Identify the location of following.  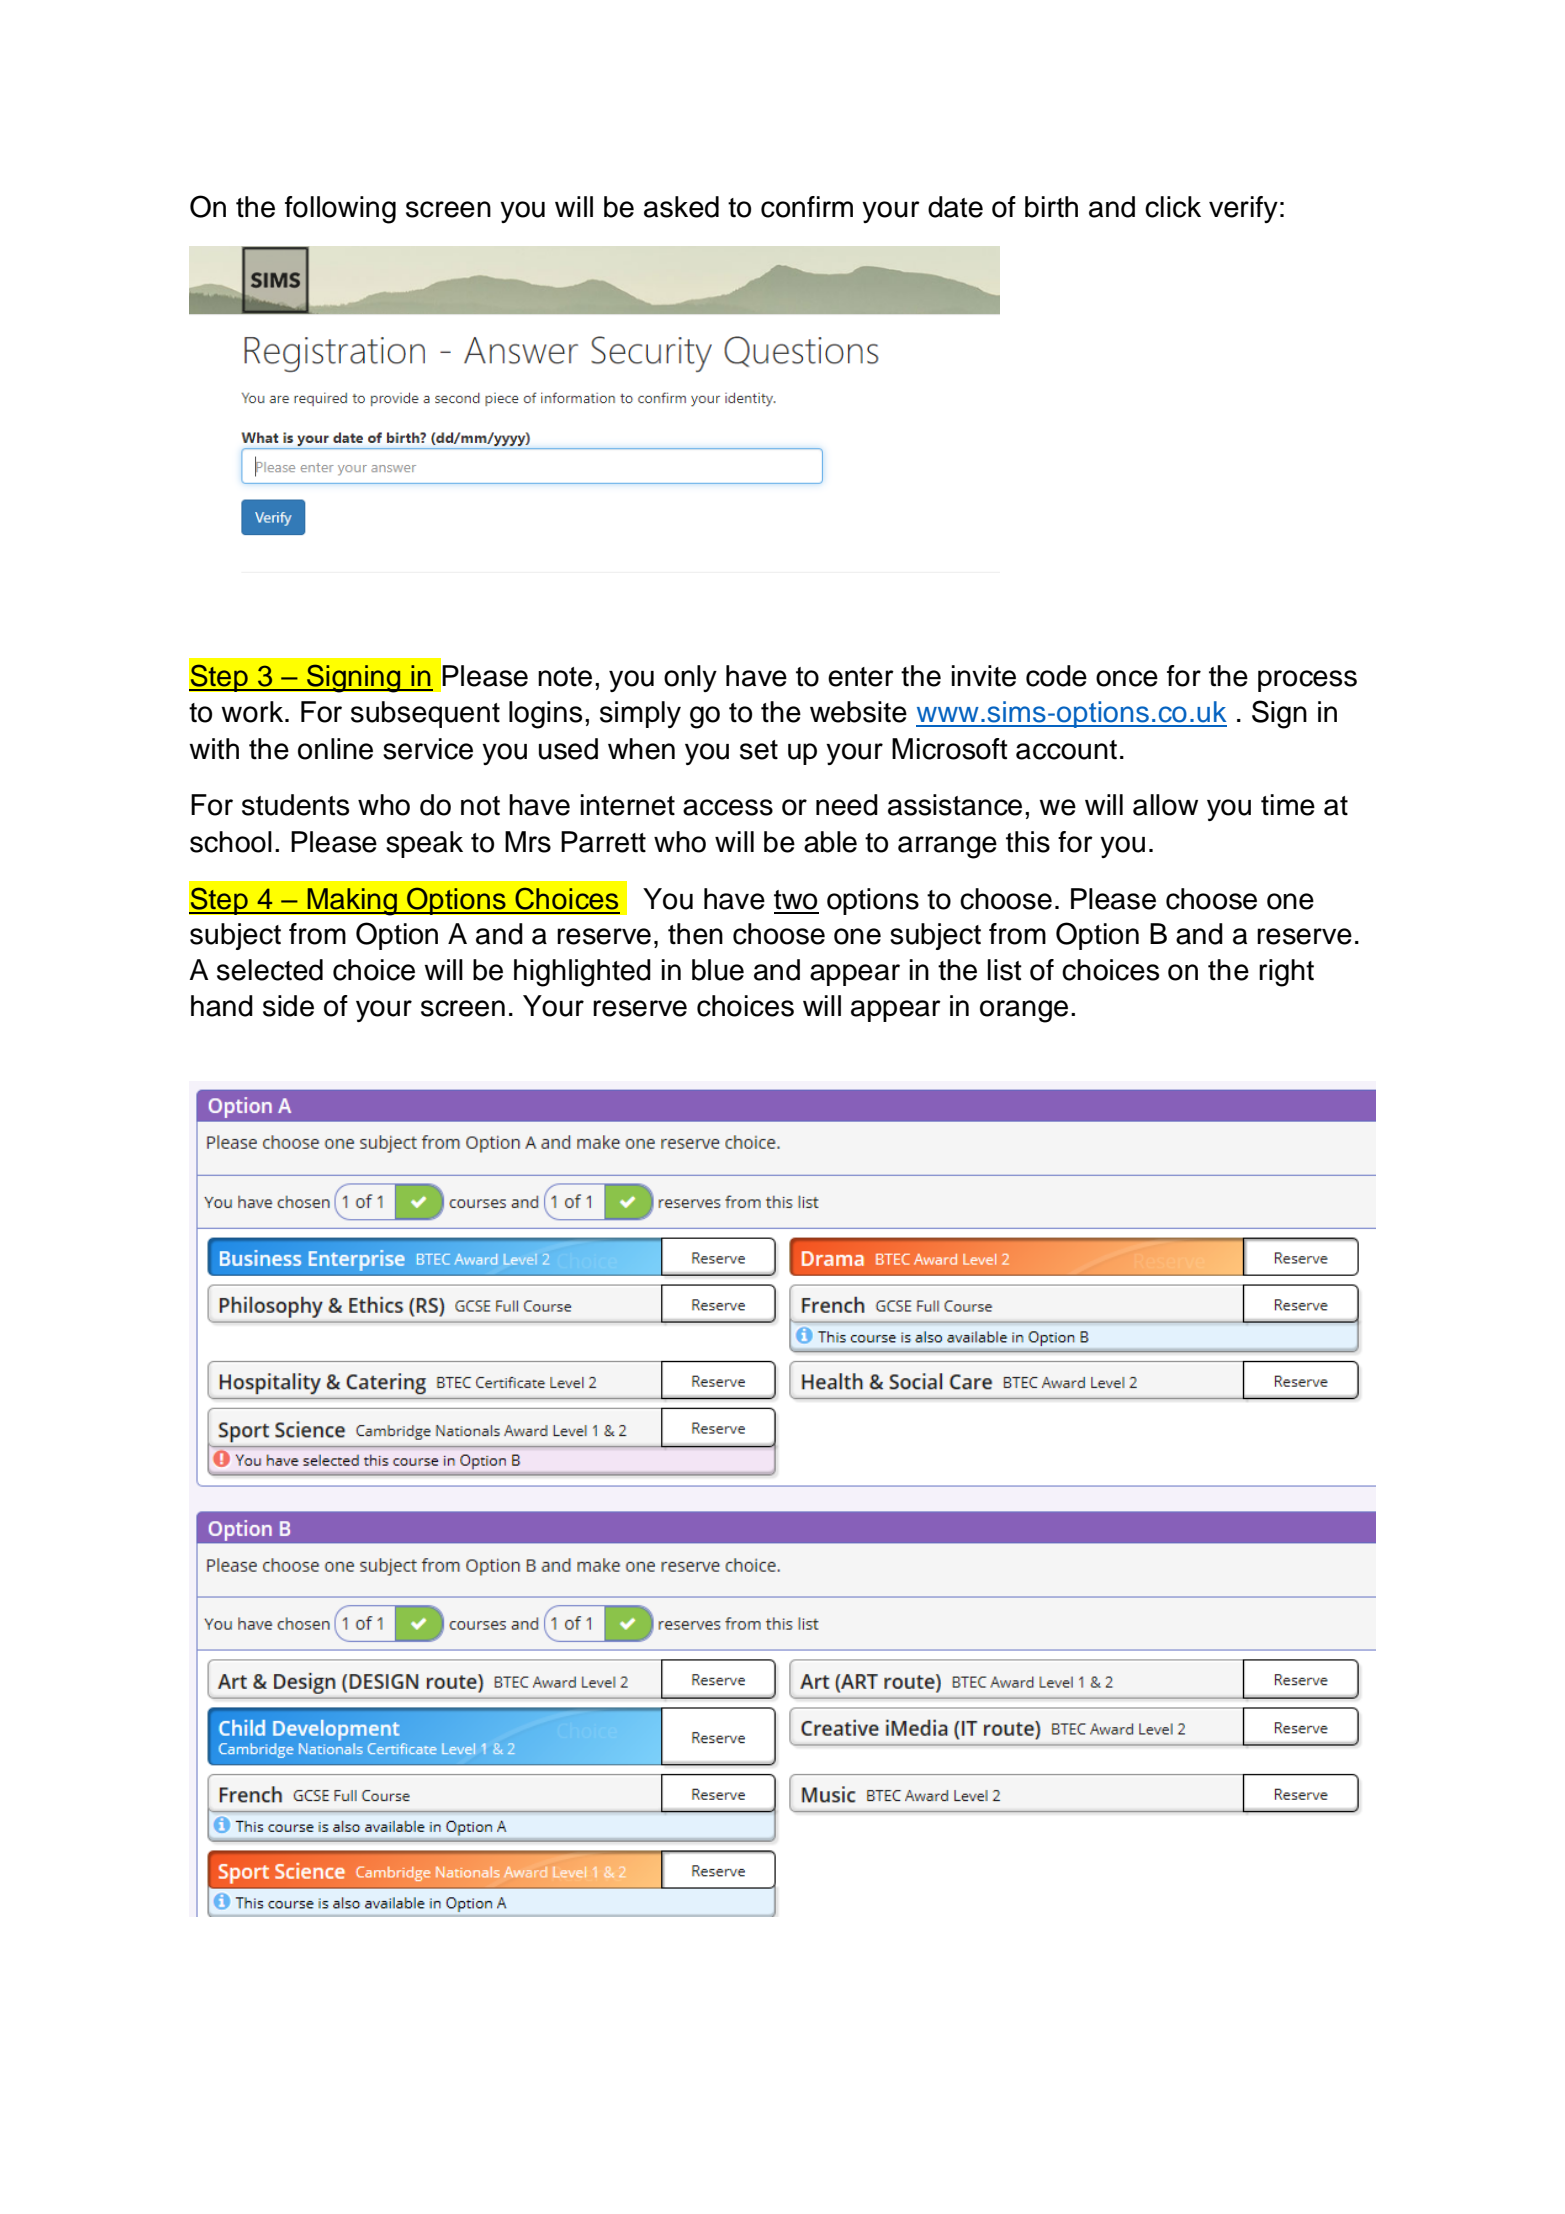
(340, 210).
